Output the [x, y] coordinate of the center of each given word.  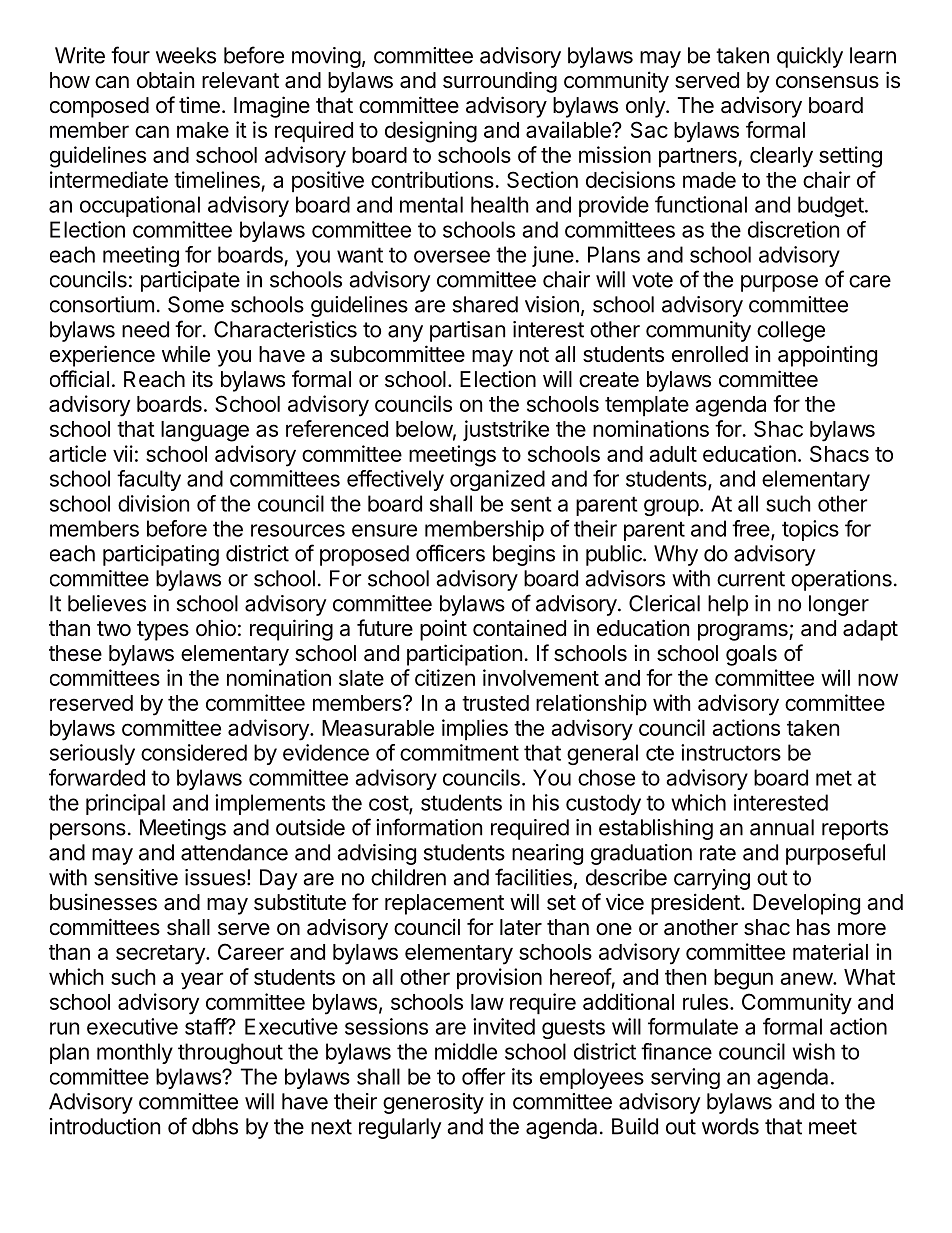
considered [194, 752]
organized [497, 480]
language [205, 431]
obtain [165, 80]
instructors [731, 752]
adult [673, 454]
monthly [135, 1053]
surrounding [500, 82]
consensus [827, 82]
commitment [459, 752]
